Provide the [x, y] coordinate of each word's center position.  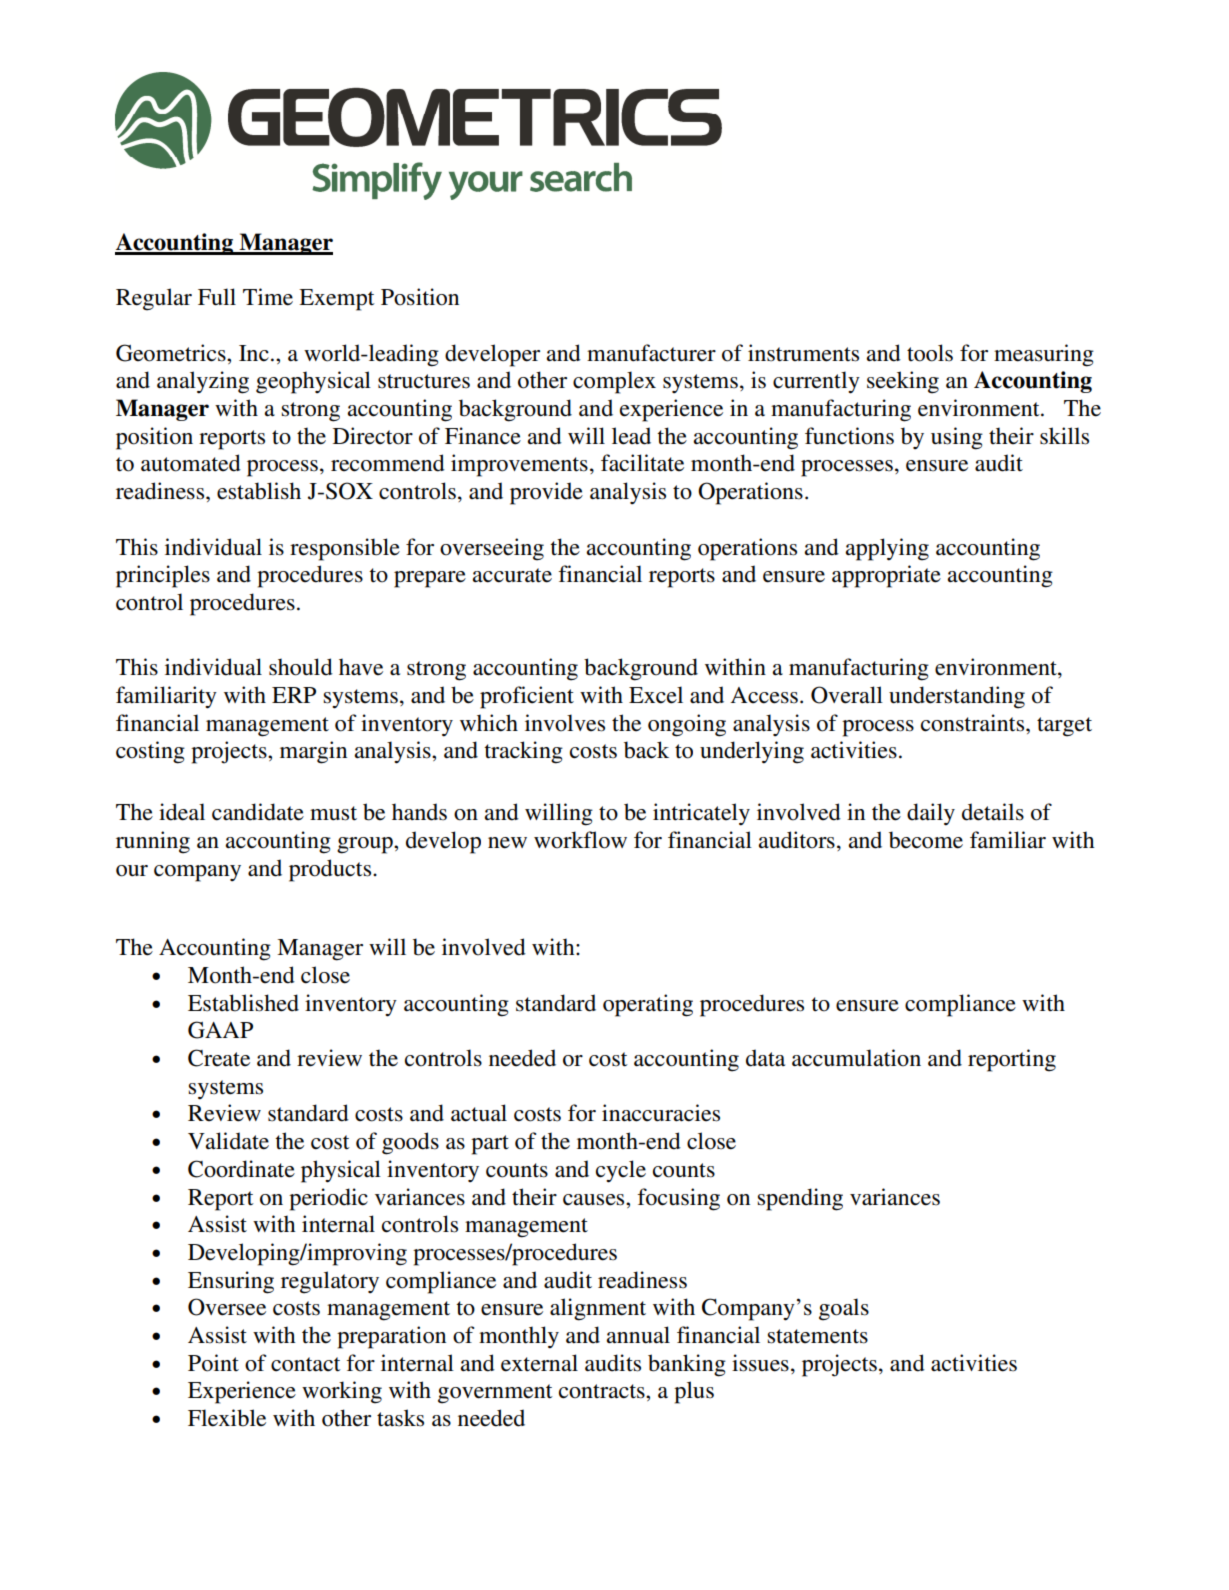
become [926, 840]
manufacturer [651, 353]
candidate [258, 812]
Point [213, 1363]
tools [930, 353]
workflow [580, 840]
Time [268, 297]
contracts [603, 1391]
